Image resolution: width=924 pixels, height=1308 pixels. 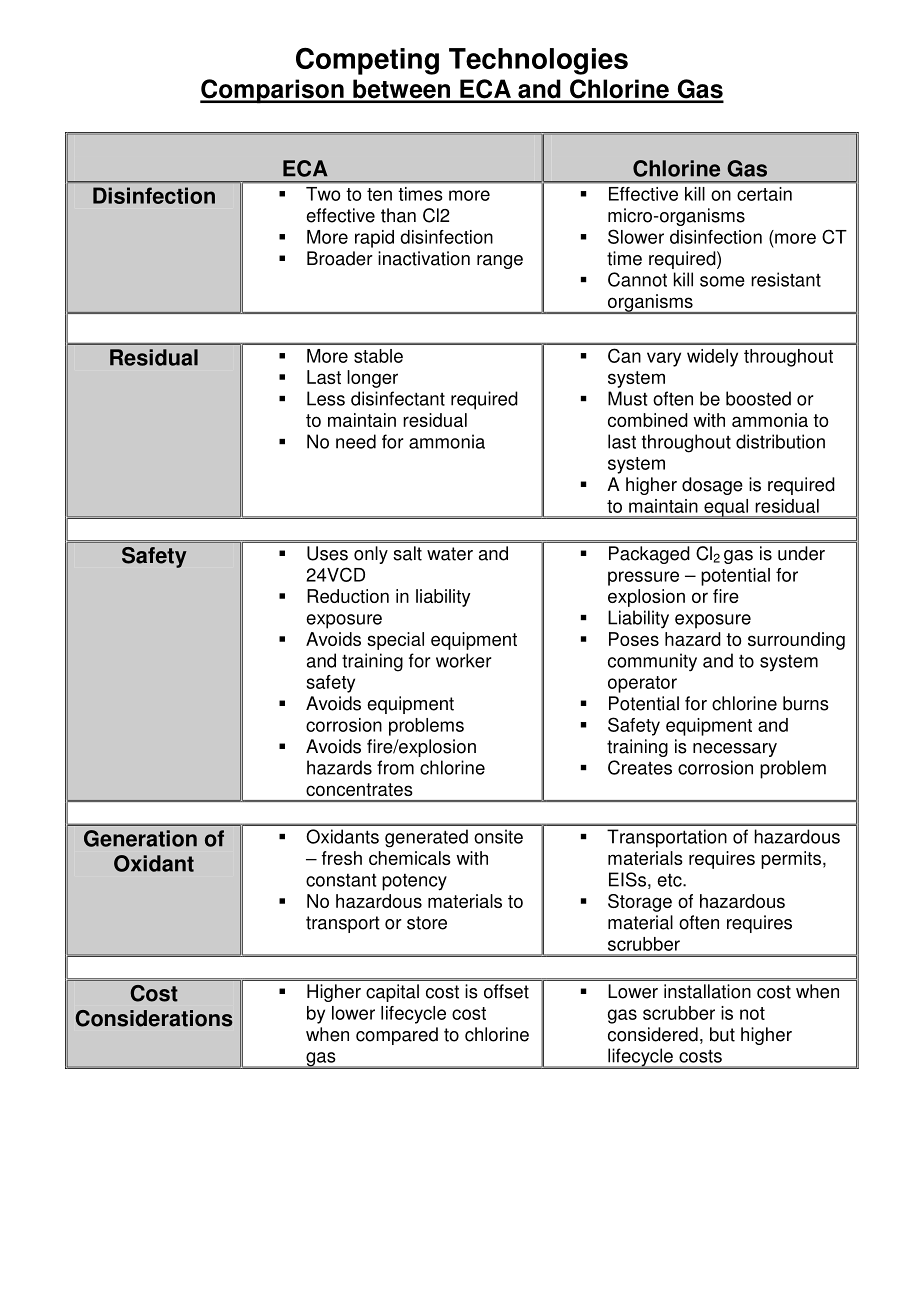 I want to click on Technologies, so click(x=538, y=61).
